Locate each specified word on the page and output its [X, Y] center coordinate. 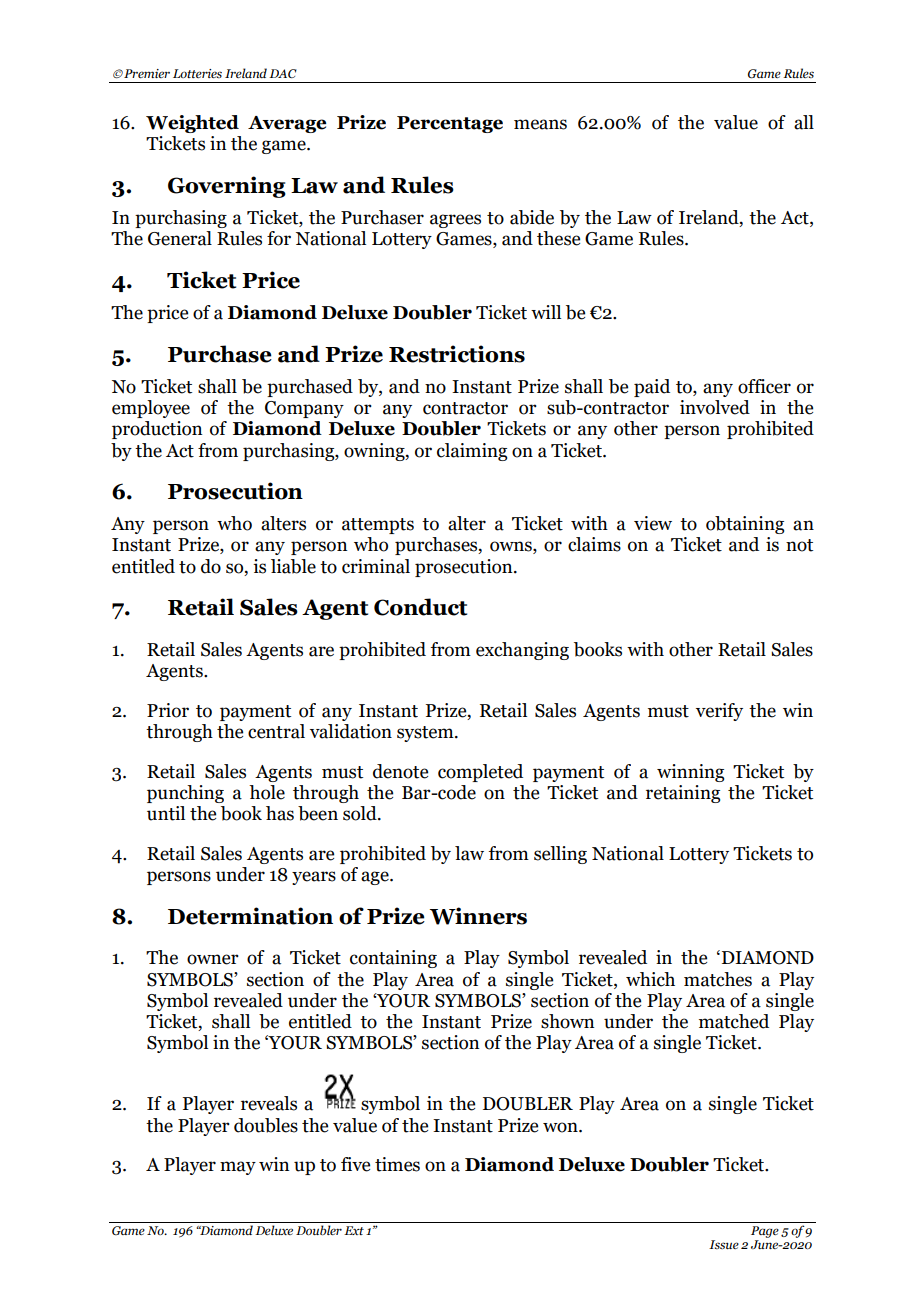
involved [715, 407]
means [540, 124]
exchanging [522, 651]
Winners [478, 916]
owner [213, 959]
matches [718, 979]
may [238, 1168]
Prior [168, 710]
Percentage [450, 124]
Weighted [192, 124]
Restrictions [457, 354]
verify [719, 712]
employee [151, 409]
